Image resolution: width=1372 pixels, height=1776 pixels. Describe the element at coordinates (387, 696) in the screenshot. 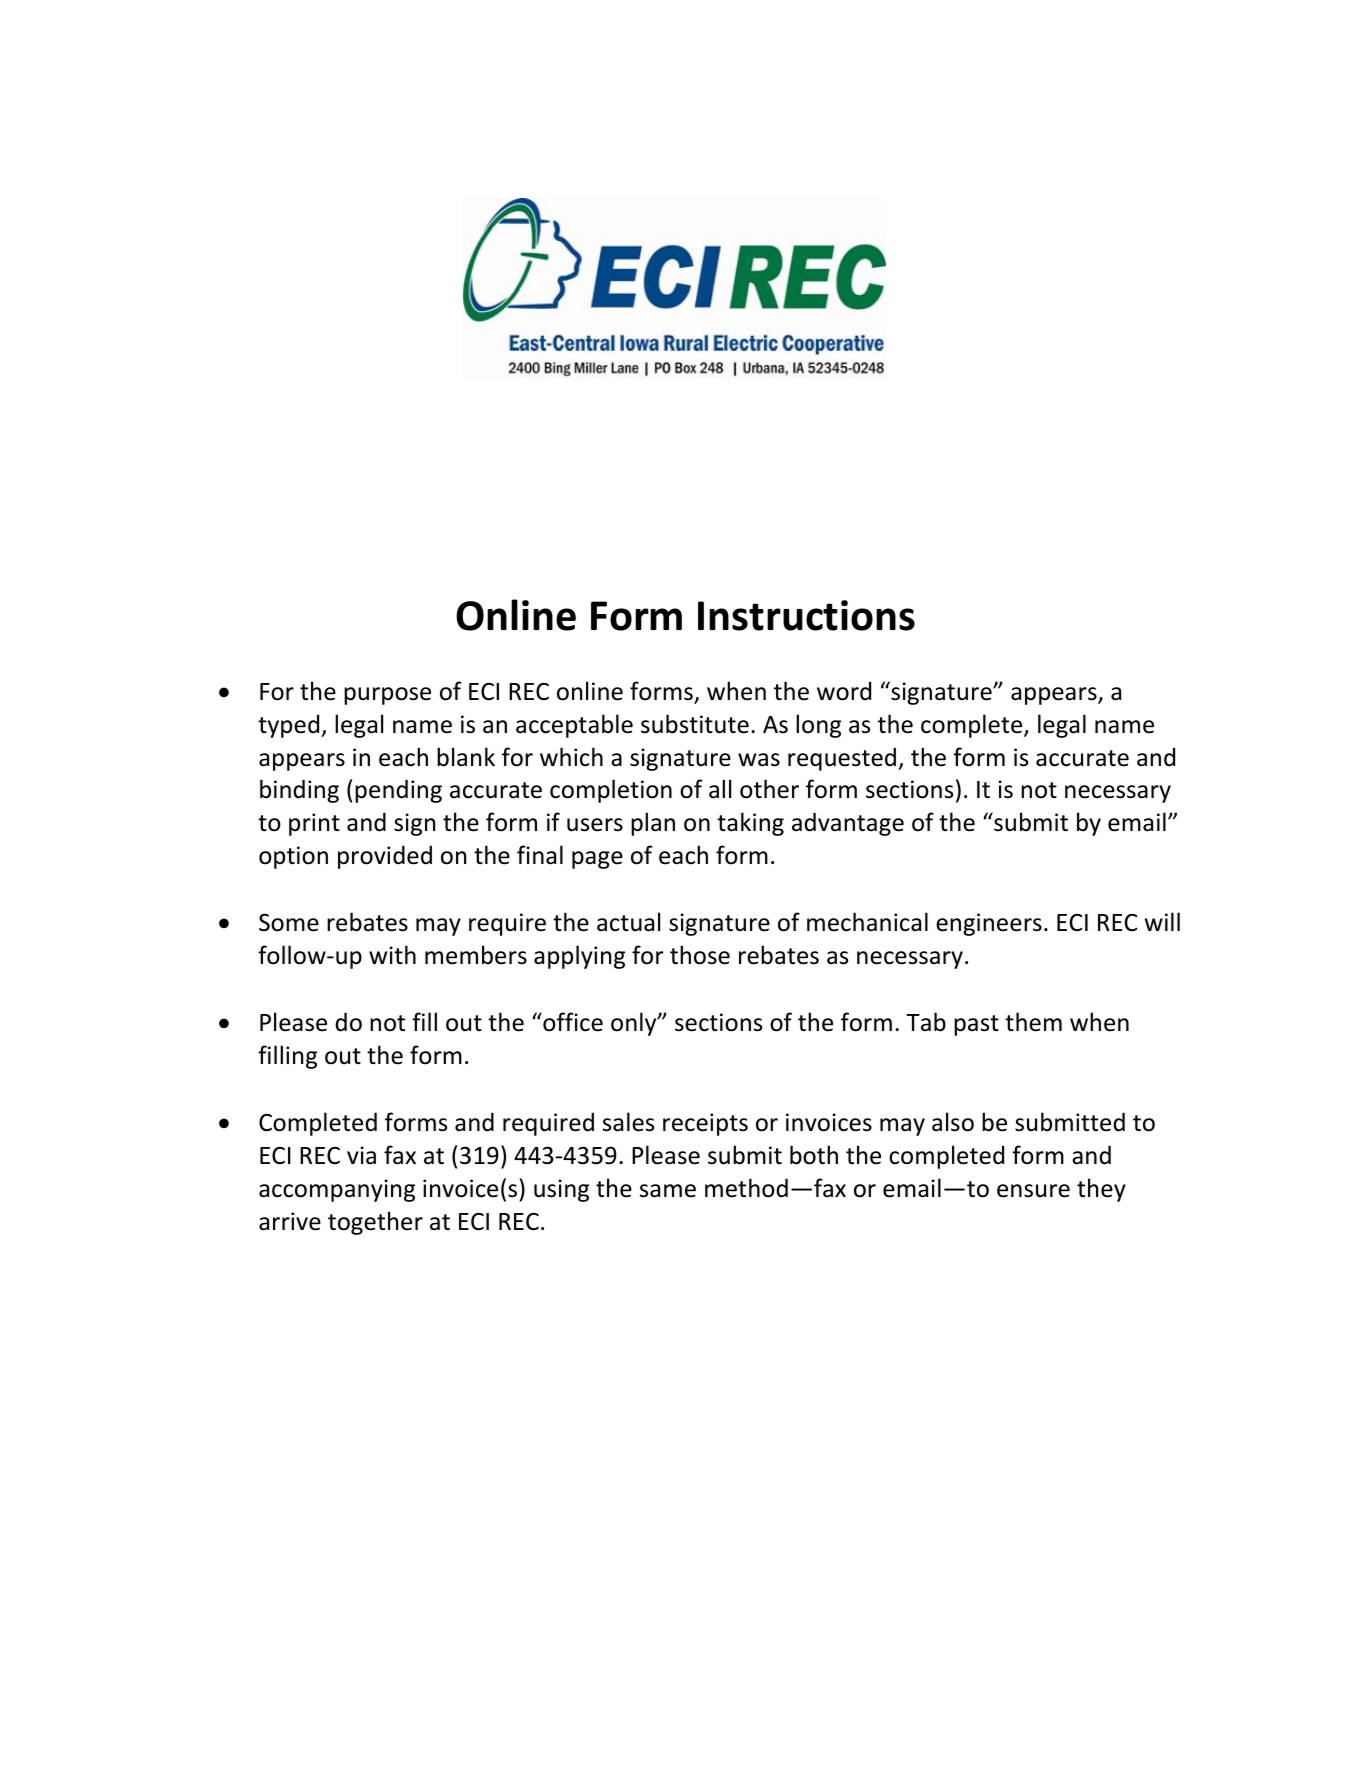

I see `purpose` at that location.
